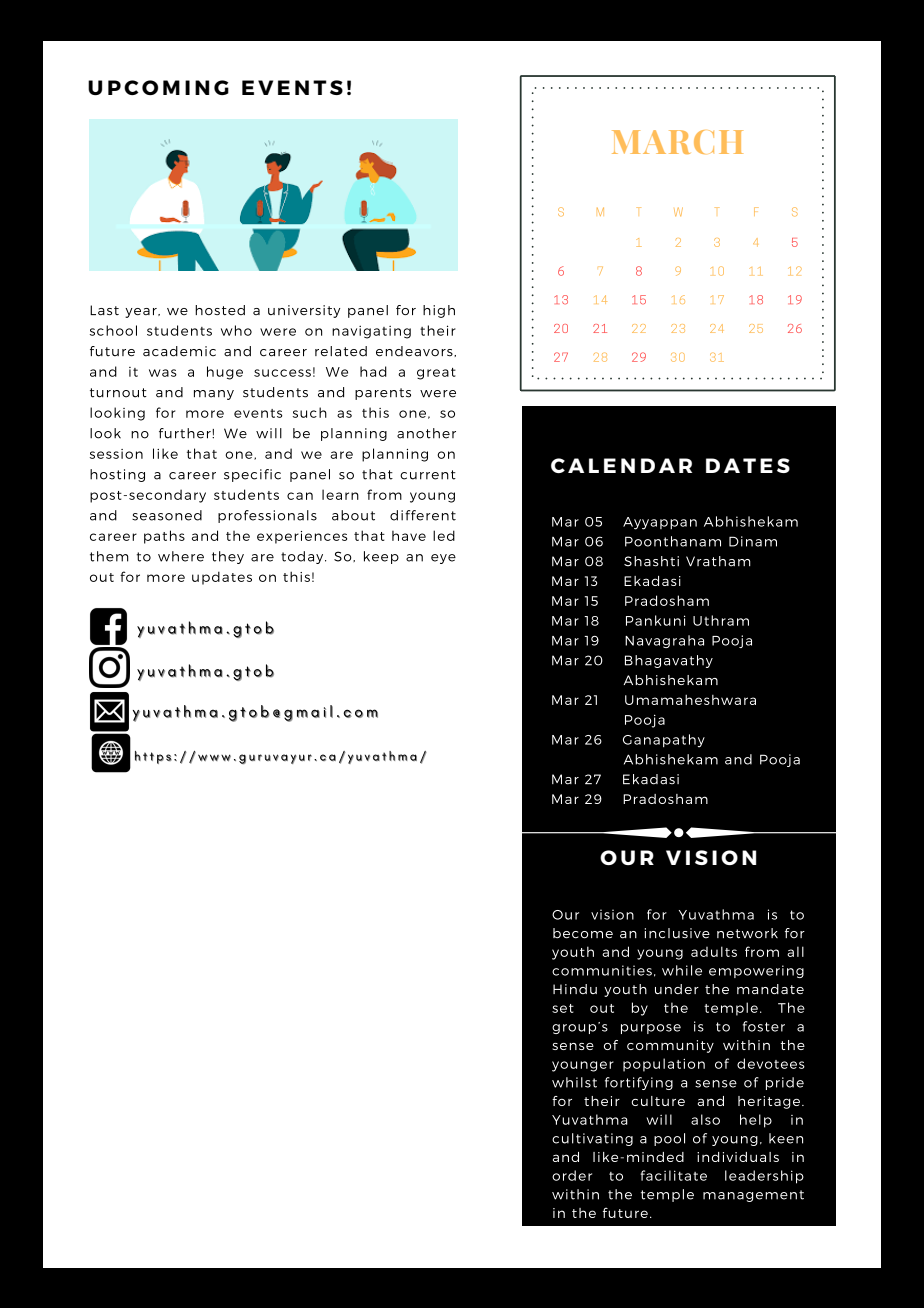  Describe the element at coordinates (444, 535) in the screenshot. I see `led` at that location.
